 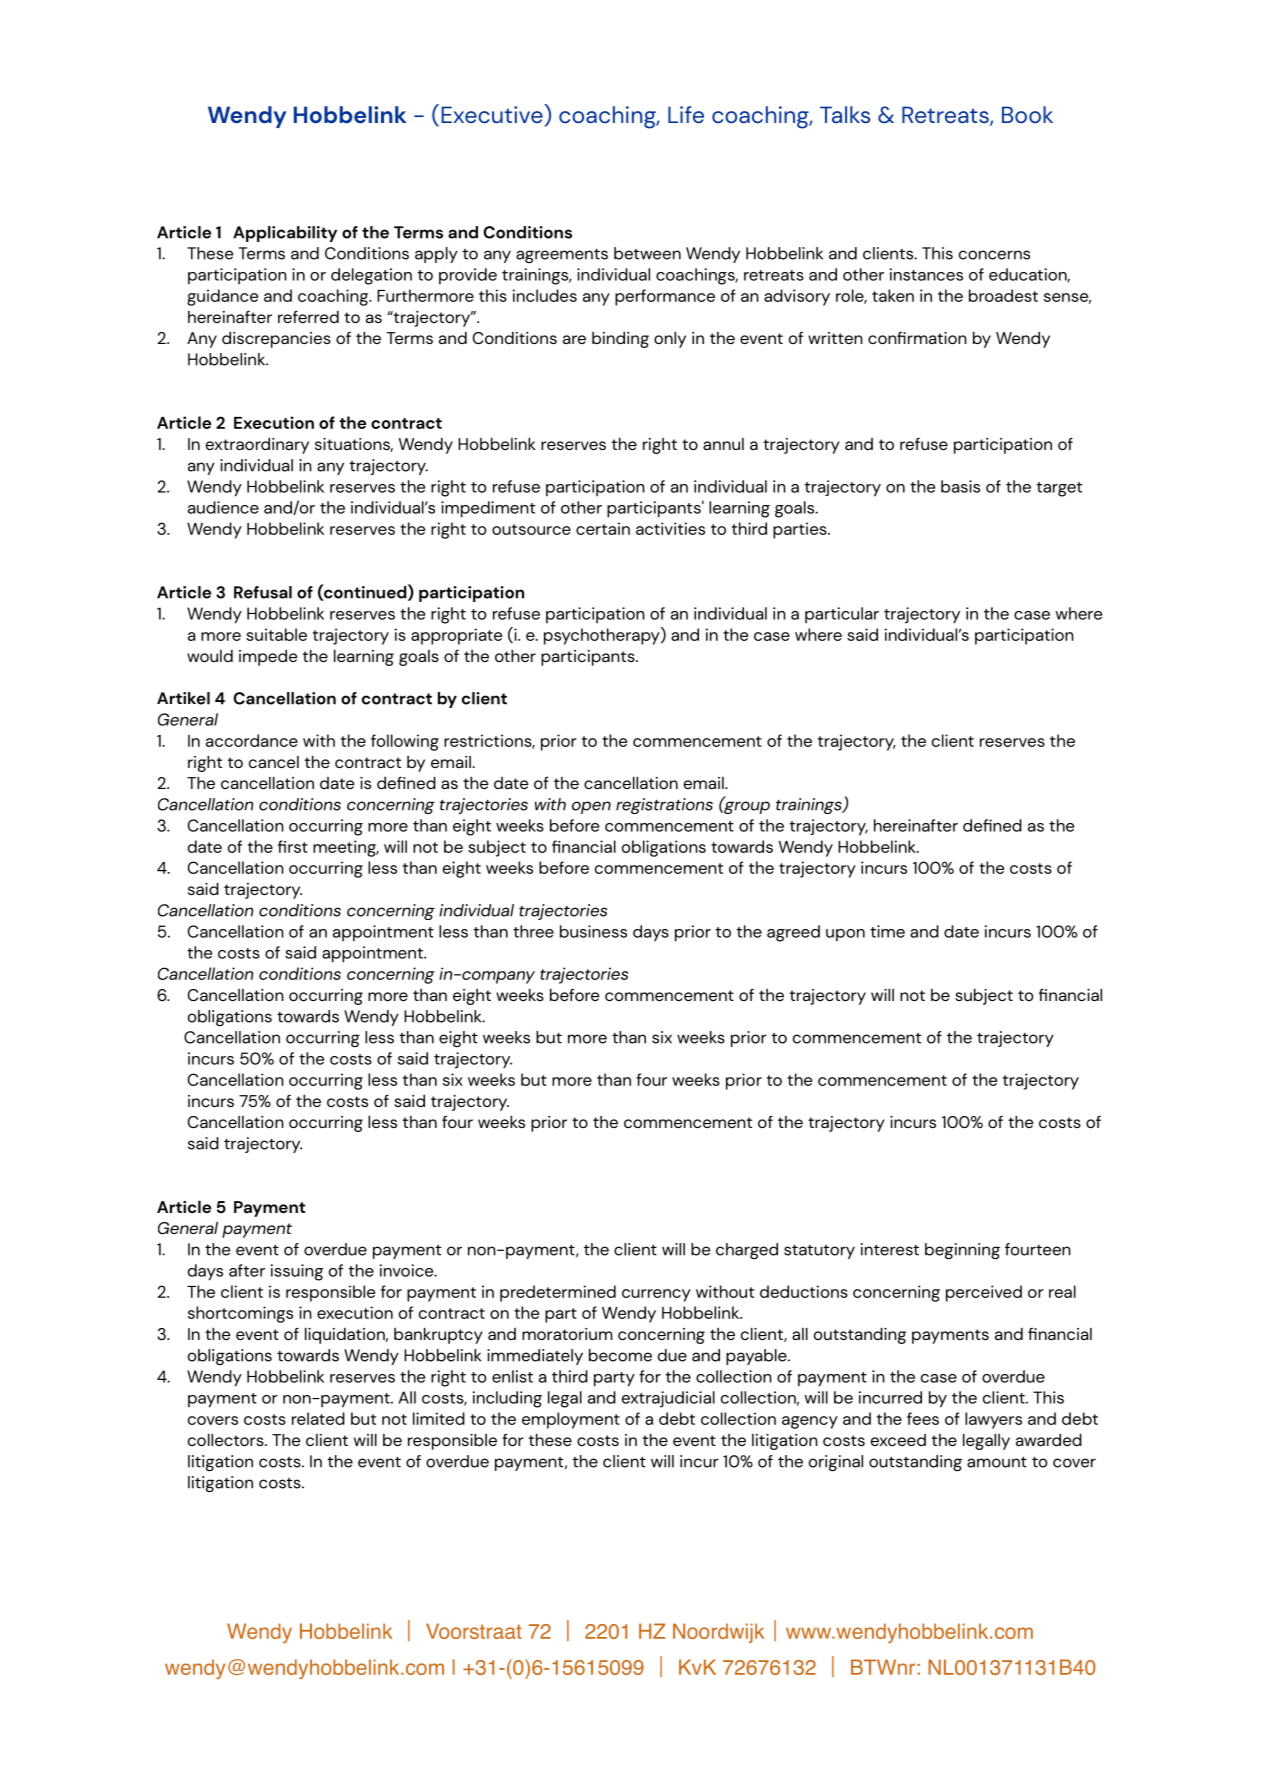 What do you see at coordinates (263, 592) in the image?
I see `Refusal` at bounding box center [263, 592].
